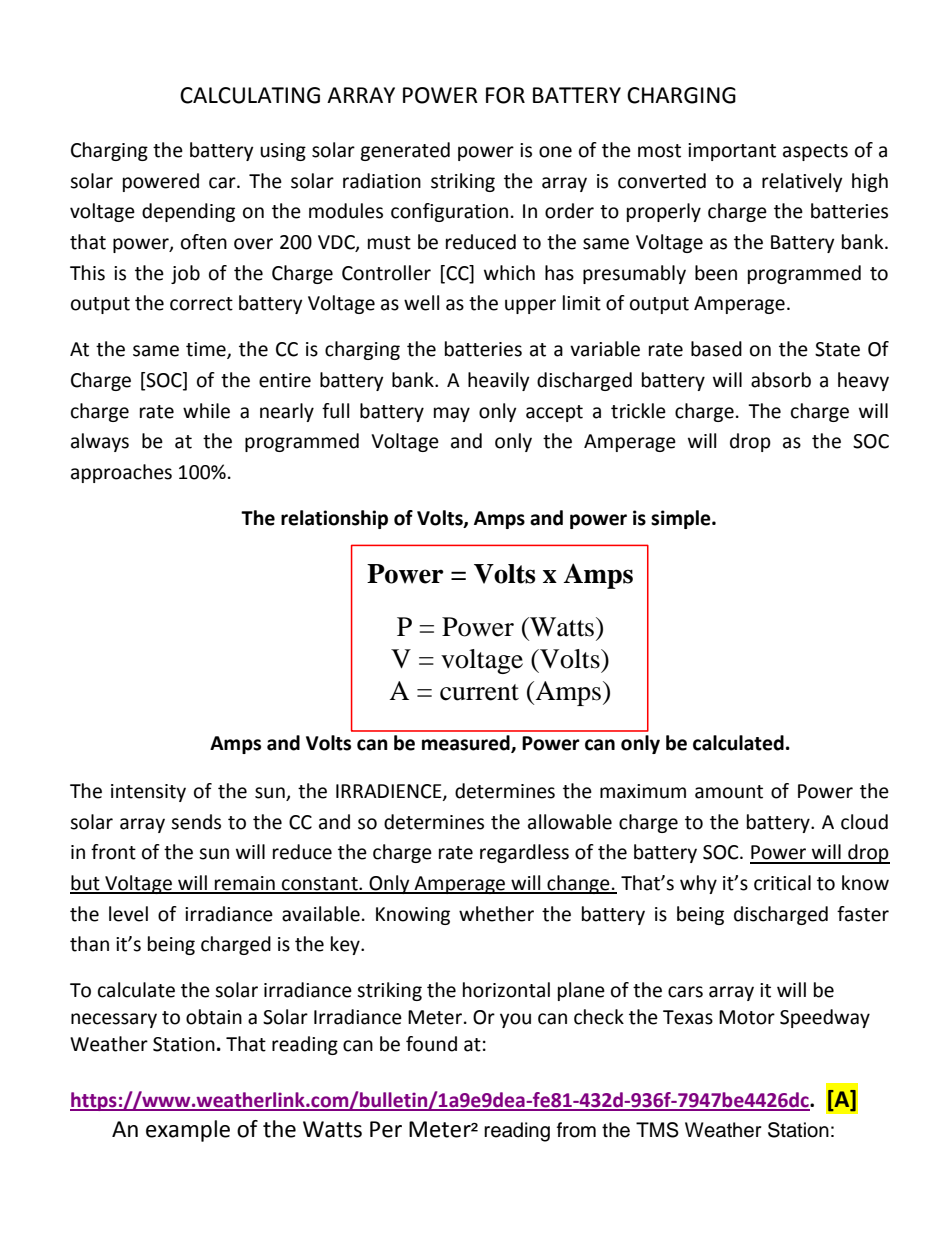  Describe the element at coordinates (682, 519) in the page. I see `simple` at that location.
